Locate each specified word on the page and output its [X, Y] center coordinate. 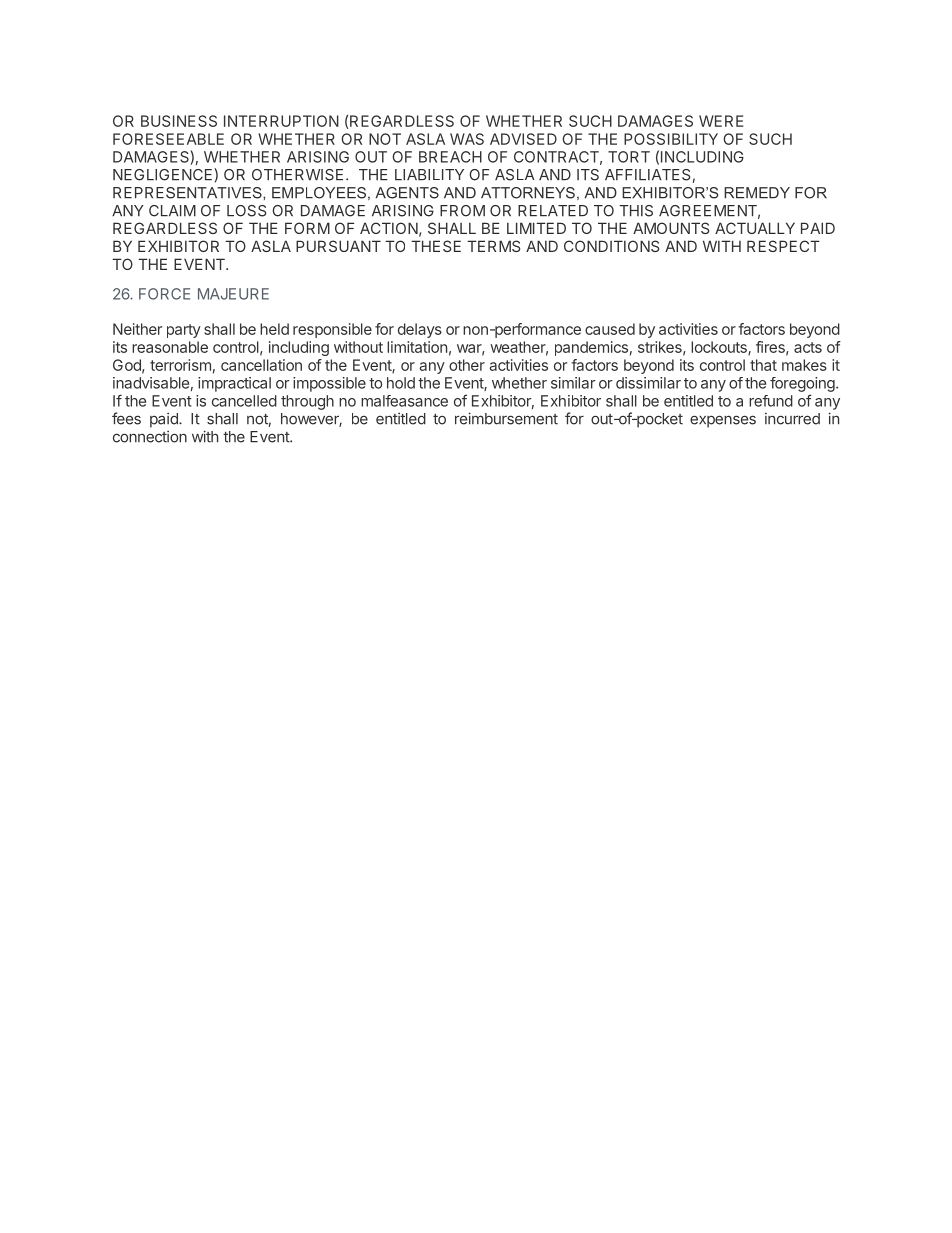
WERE [721, 121]
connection [150, 437]
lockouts [720, 348]
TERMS [493, 246]
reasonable [170, 347]
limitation [417, 347]
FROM [462, 211]
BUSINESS [179, 121]
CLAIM [172, 211]
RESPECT [783, 246]
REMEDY [757, 193]
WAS [467, 139]
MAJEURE [233, 294]
